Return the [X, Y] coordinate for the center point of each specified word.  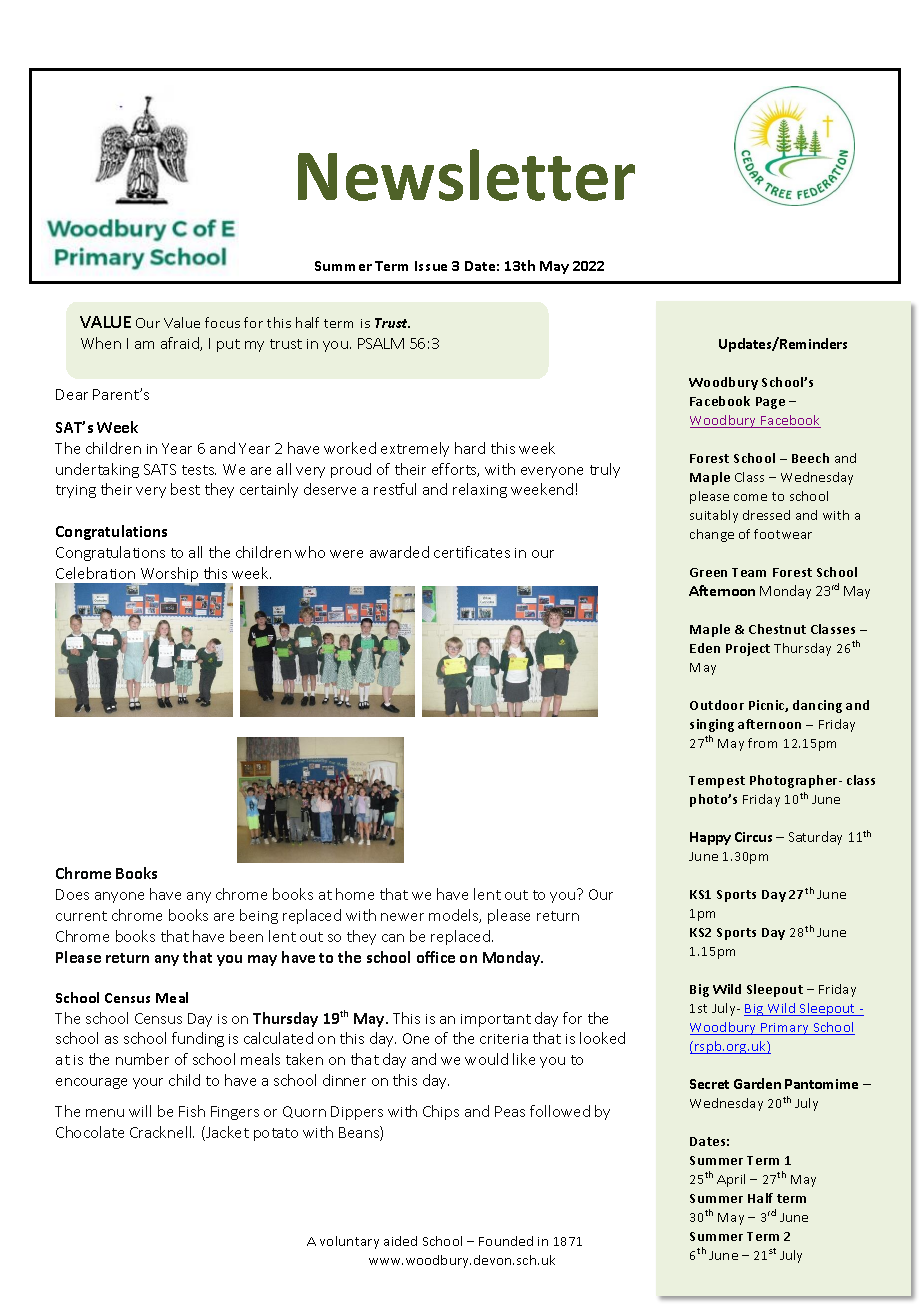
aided [400, 1241]
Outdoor [717, 705]
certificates [472, 552]
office [436, 957]
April [731, 1180]
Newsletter [466, 175]
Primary [785, 1029]
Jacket [226, 1133]
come [750, 497]
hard [470, 448]
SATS [160, 469]
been [246, 936]
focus [222, 322]
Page [770, 403]
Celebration [95, 573]
